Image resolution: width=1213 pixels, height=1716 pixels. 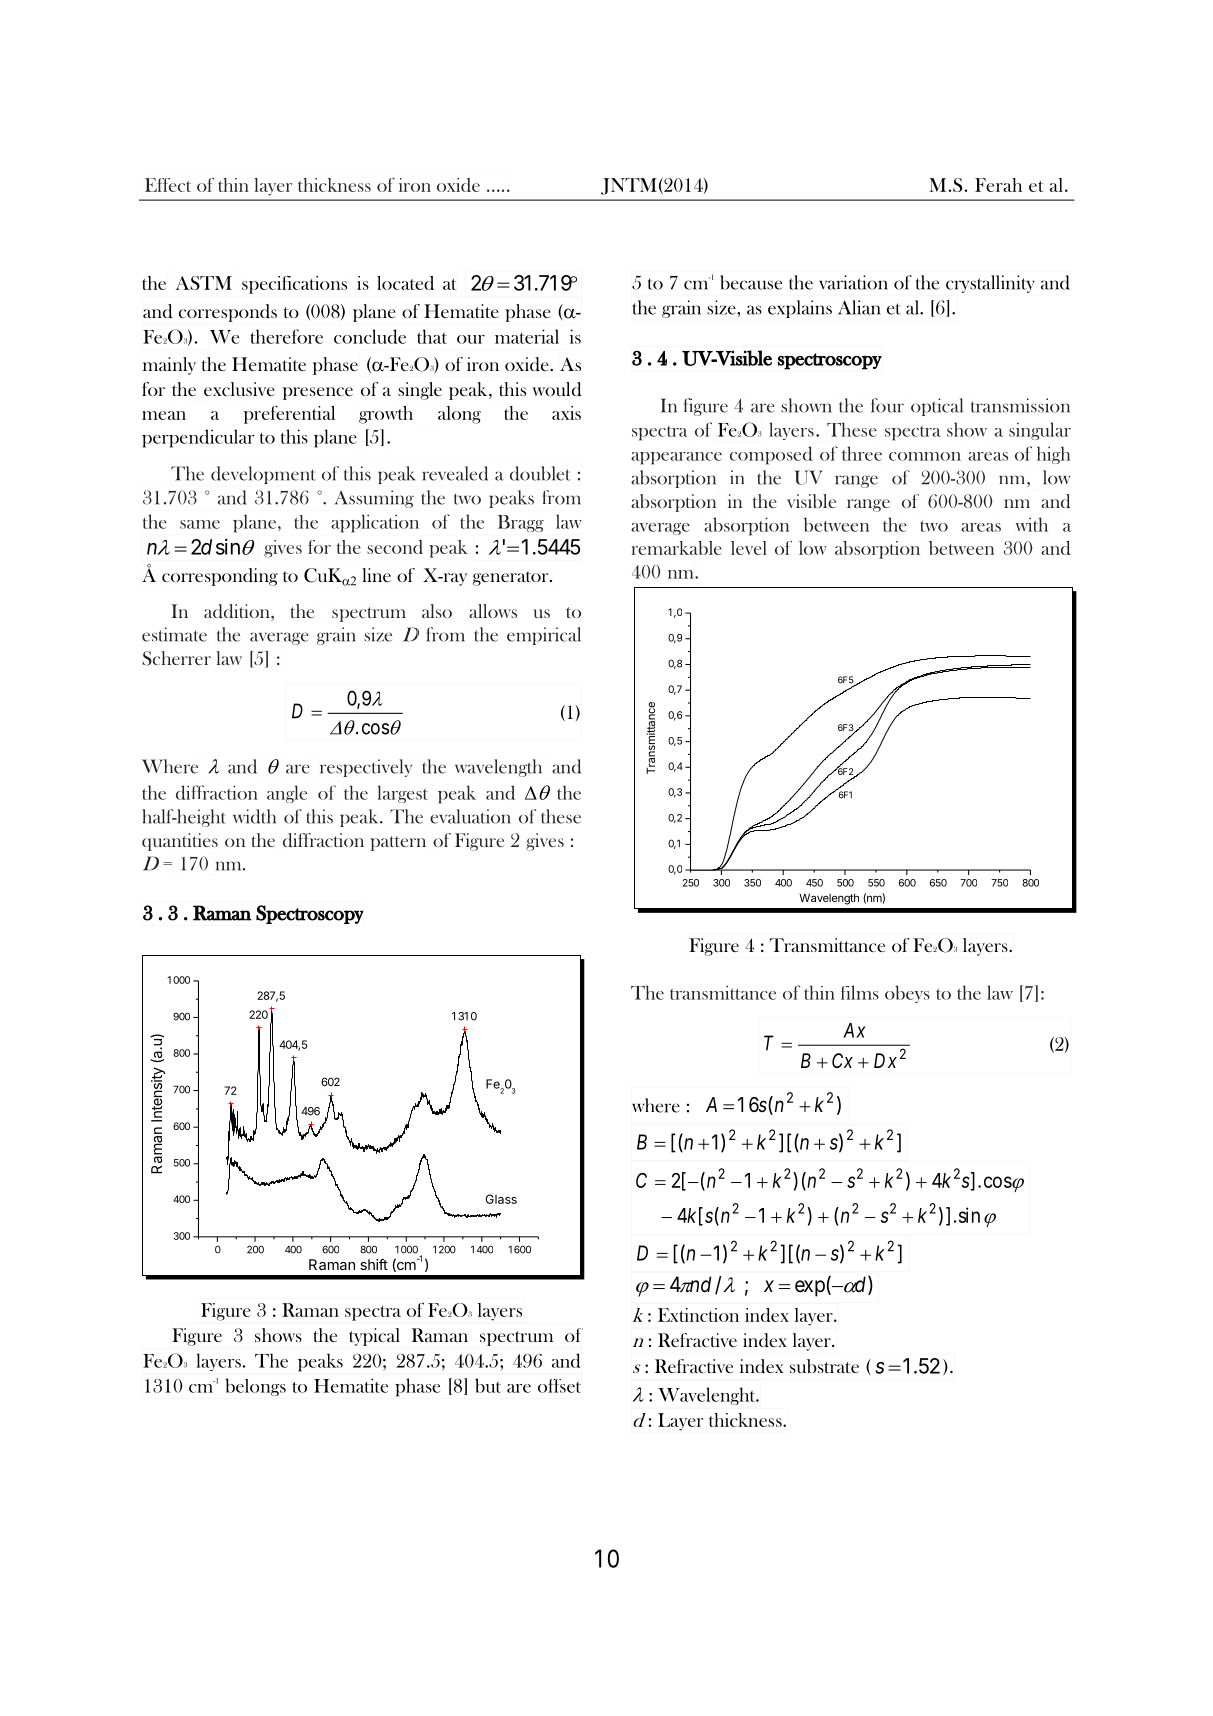 What do you see at coordinates (990, 284) in the screenshot?
I see `crystallinity` at bounding box center [990, 284].
